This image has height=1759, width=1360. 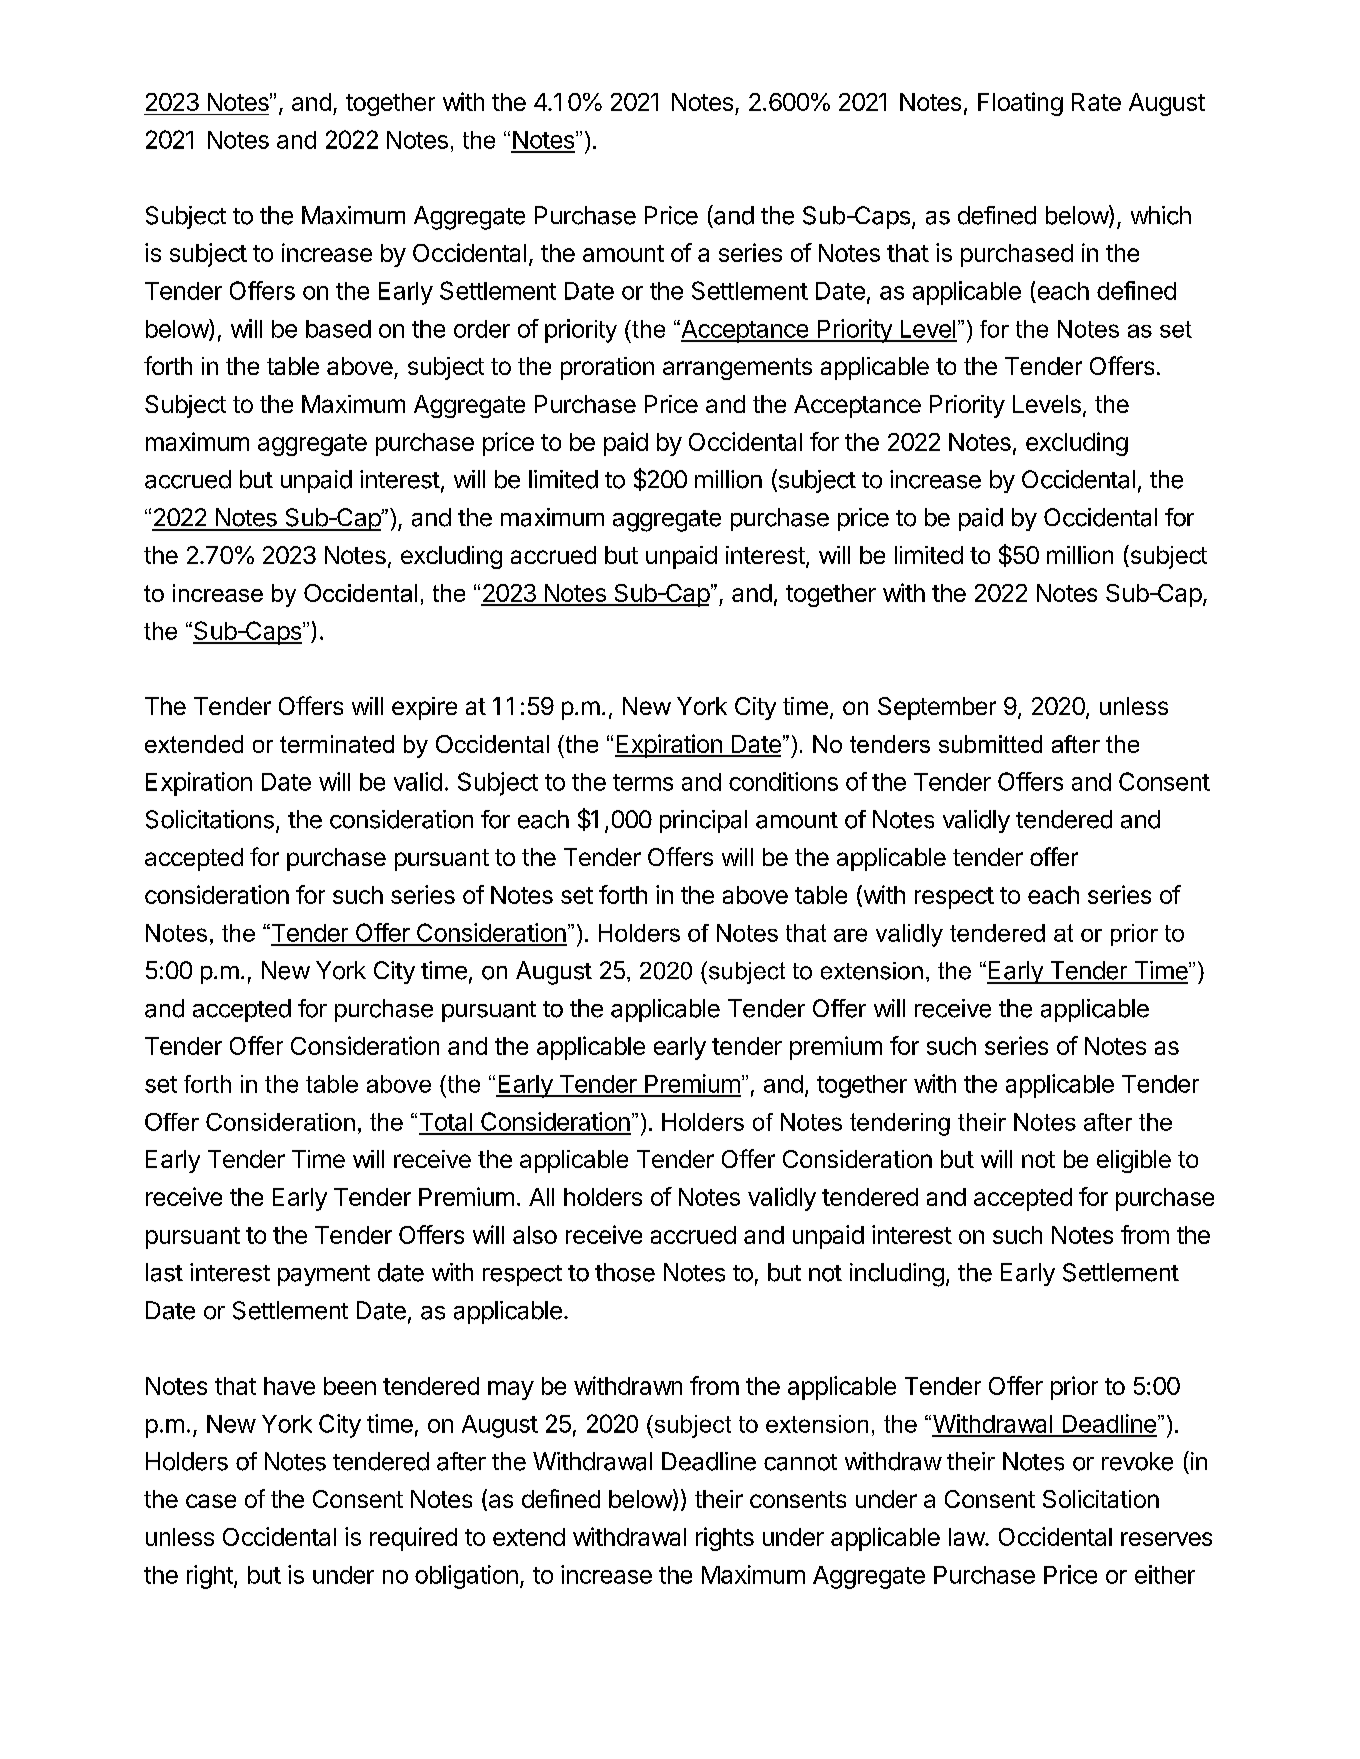 What do you see at coordinates (1020, 104) in the image?
I see `Floating` at bounding box center [1020, 104].
